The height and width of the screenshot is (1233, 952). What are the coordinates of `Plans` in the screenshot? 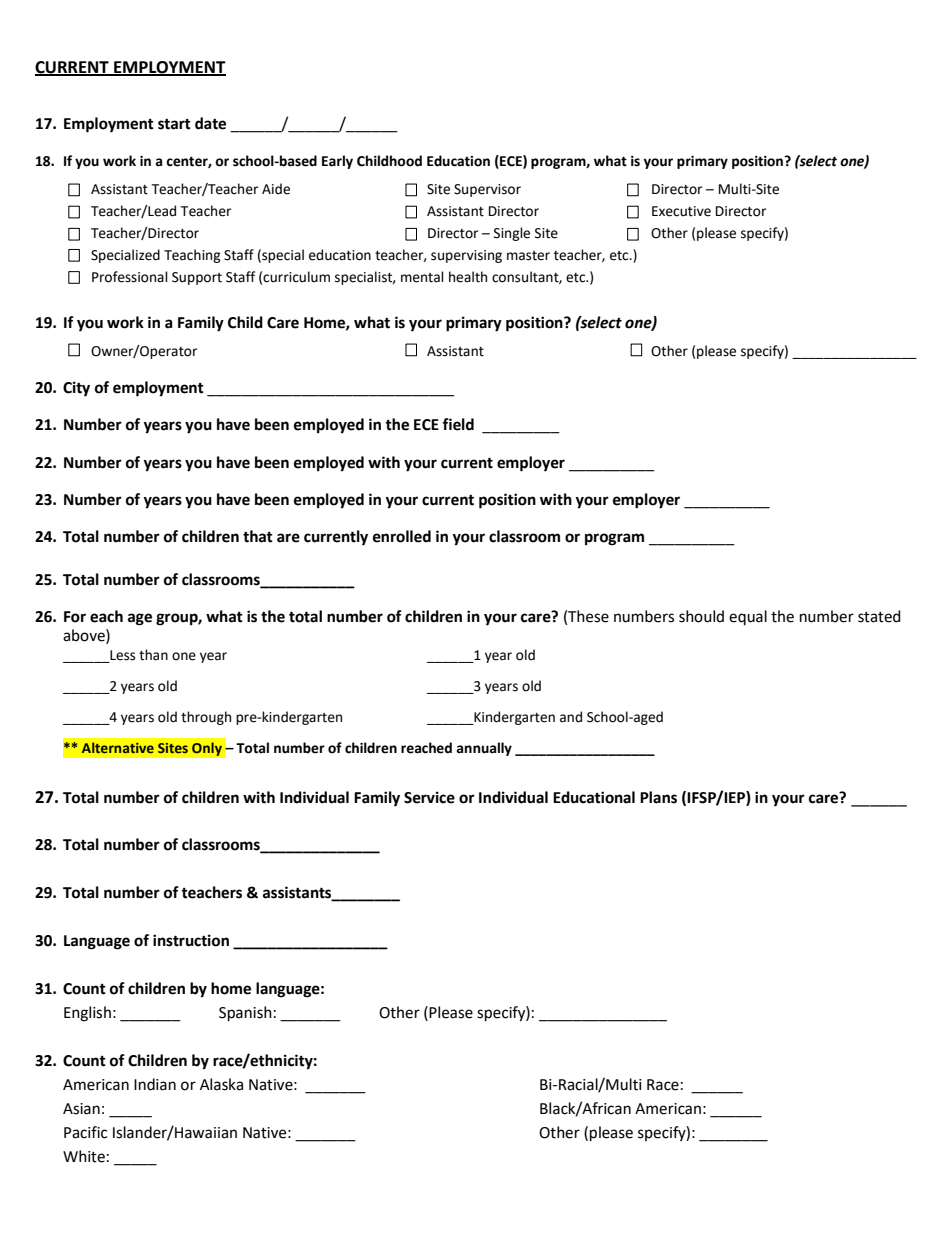 It's located at (658, 797).
